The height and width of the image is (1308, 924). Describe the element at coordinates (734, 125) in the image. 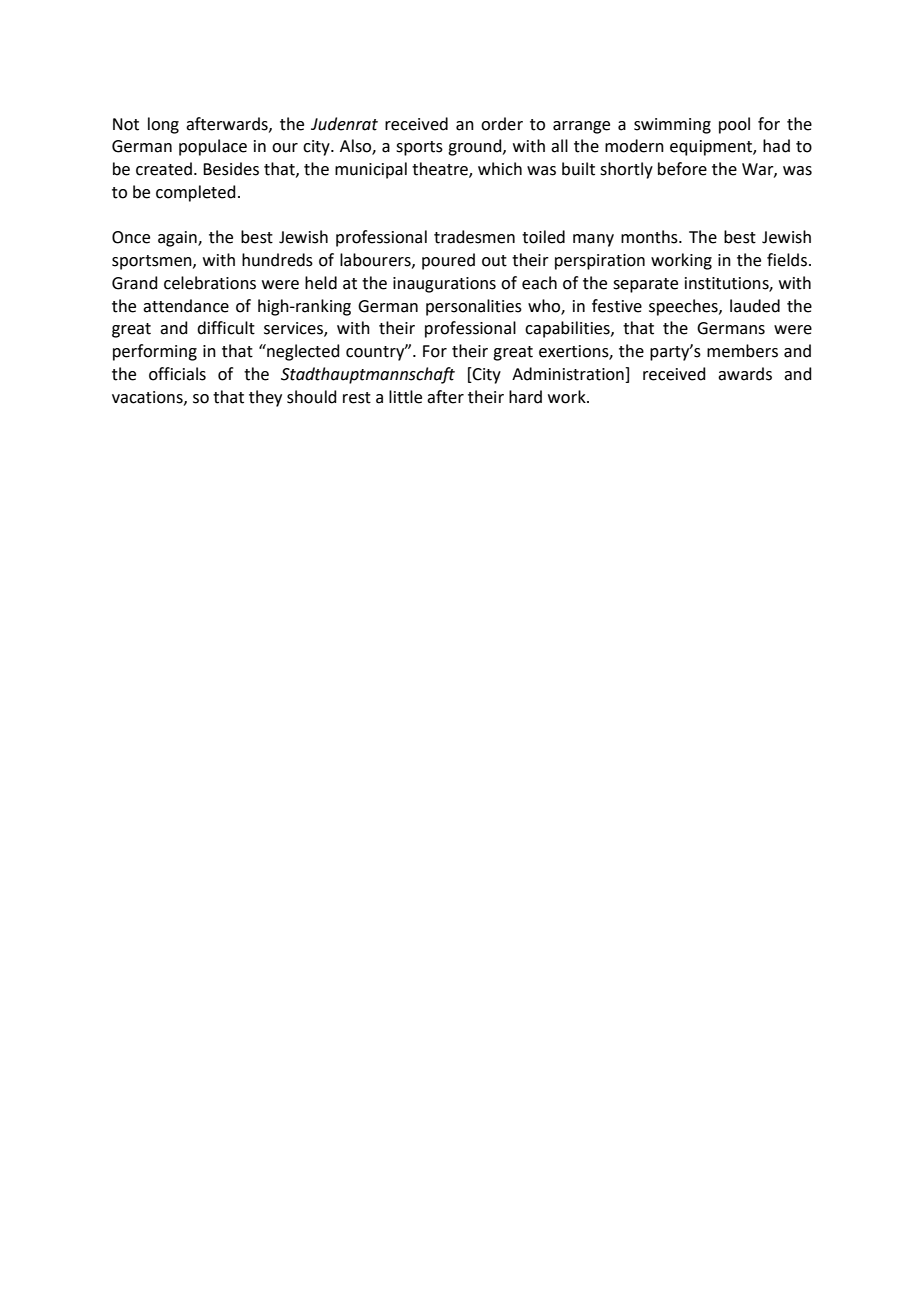

I see `pool` at that location.
